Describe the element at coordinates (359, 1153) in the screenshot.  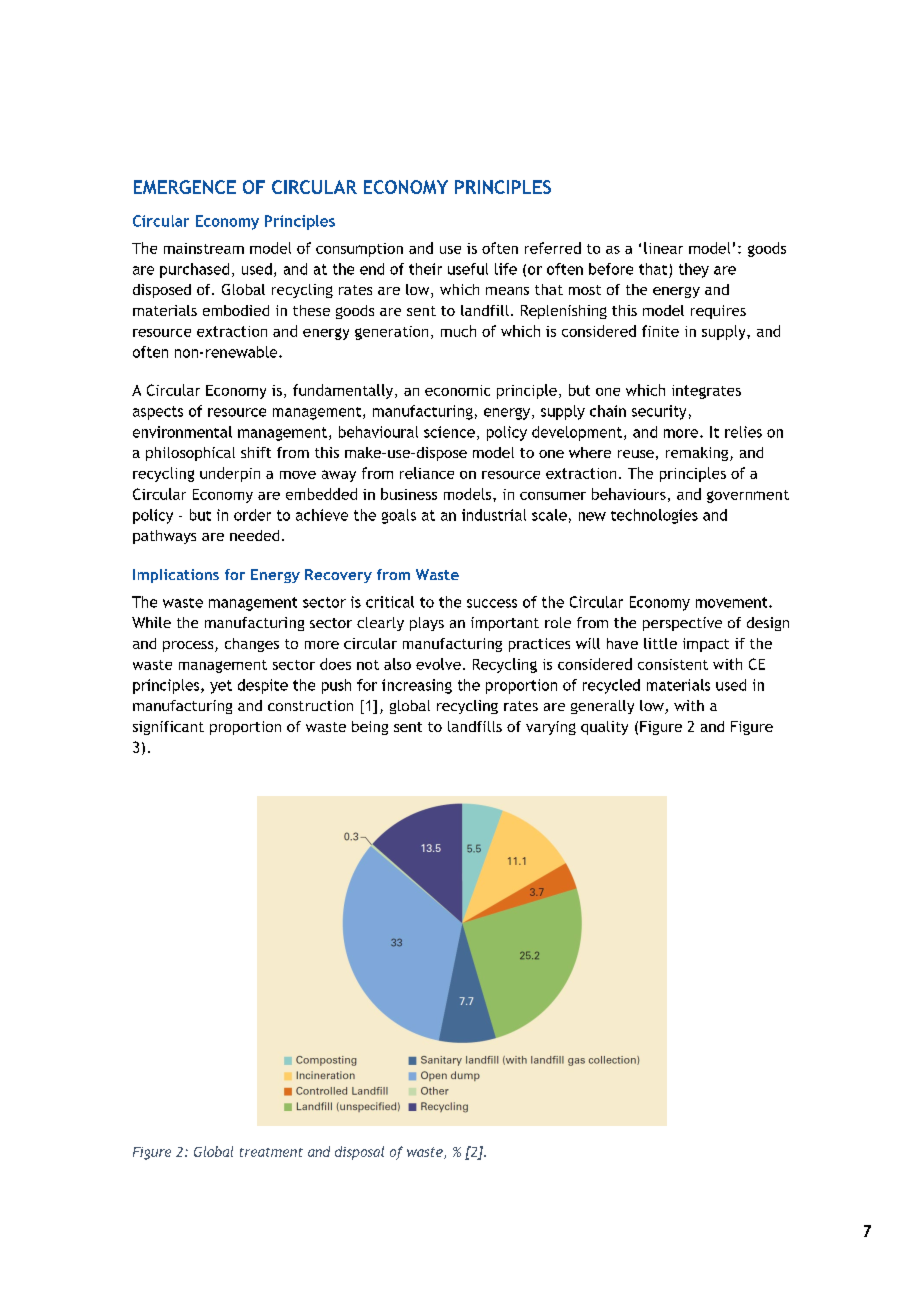
I see `disposal` at that location.
